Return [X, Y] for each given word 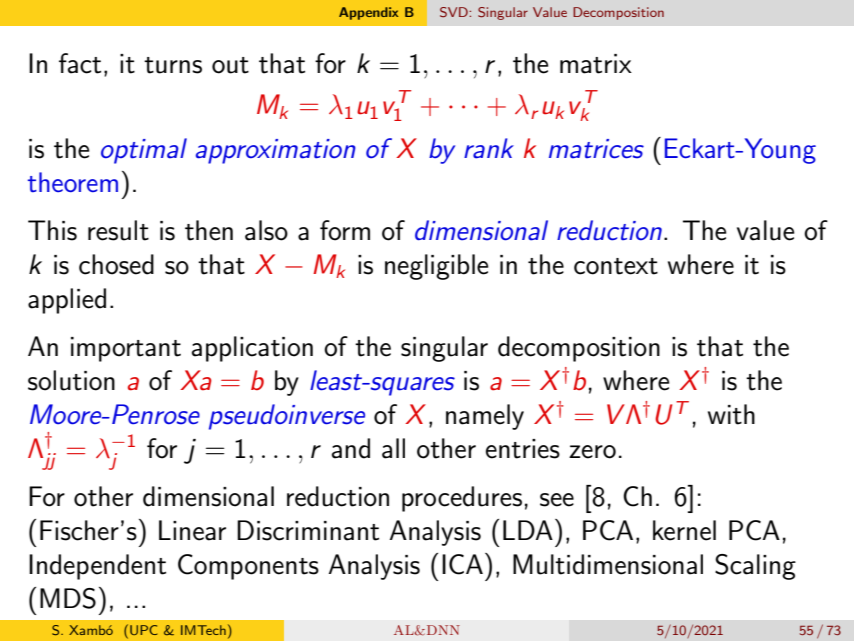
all [393, 448]
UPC [143, 630]
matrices [596, 149]
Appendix [368, 13]
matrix [596, 64]
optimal [144, 151]
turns [173, 65]
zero [592, 452]
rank [489, 148]
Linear [192, 530]
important [126, 349]
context [616, 266]
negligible [436, 267]
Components [248, 567]
